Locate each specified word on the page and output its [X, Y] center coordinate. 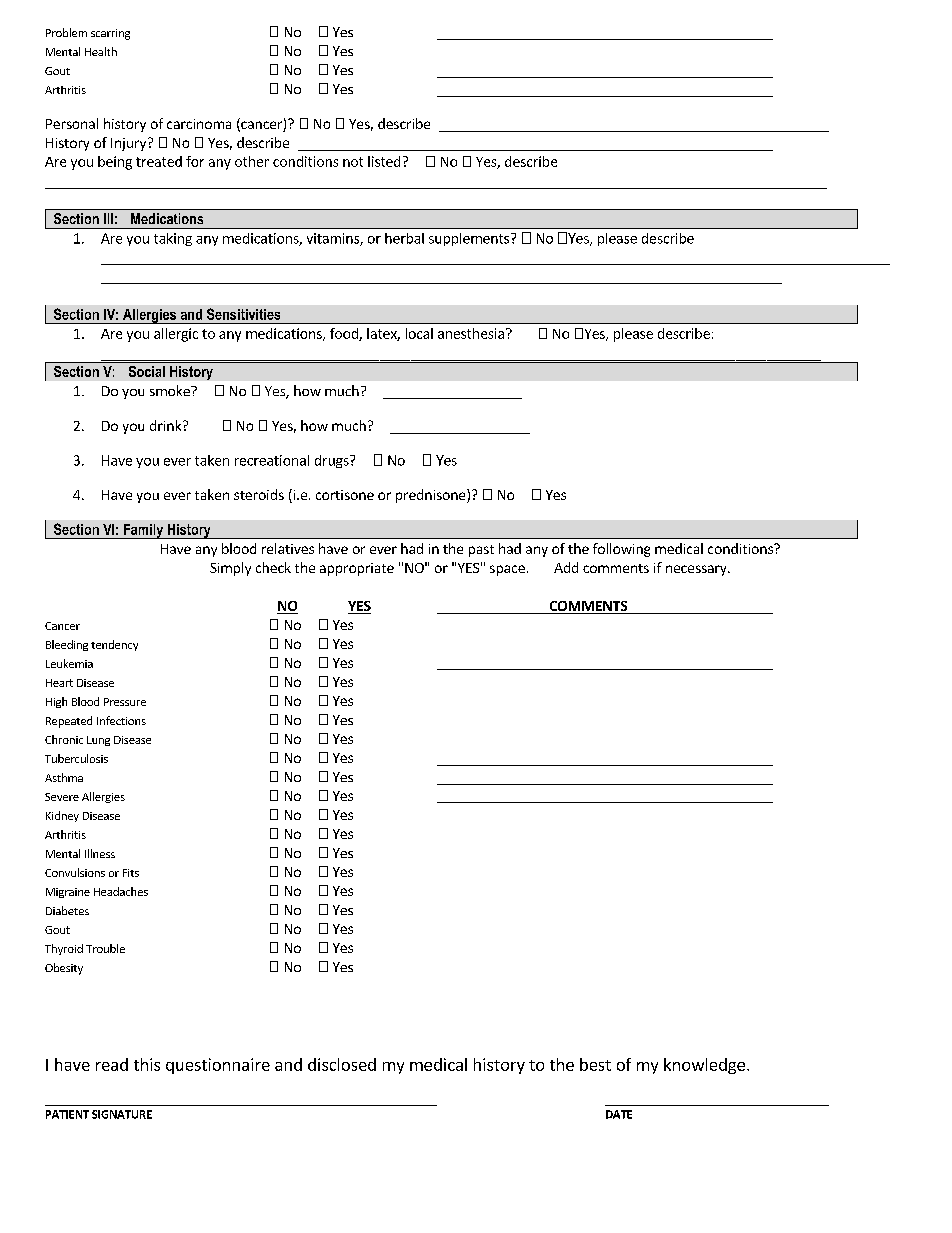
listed [384, 161]
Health [101, 51]
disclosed [342, 1064]
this [147, 1064]
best [595, 1064]
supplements [470, 239]
